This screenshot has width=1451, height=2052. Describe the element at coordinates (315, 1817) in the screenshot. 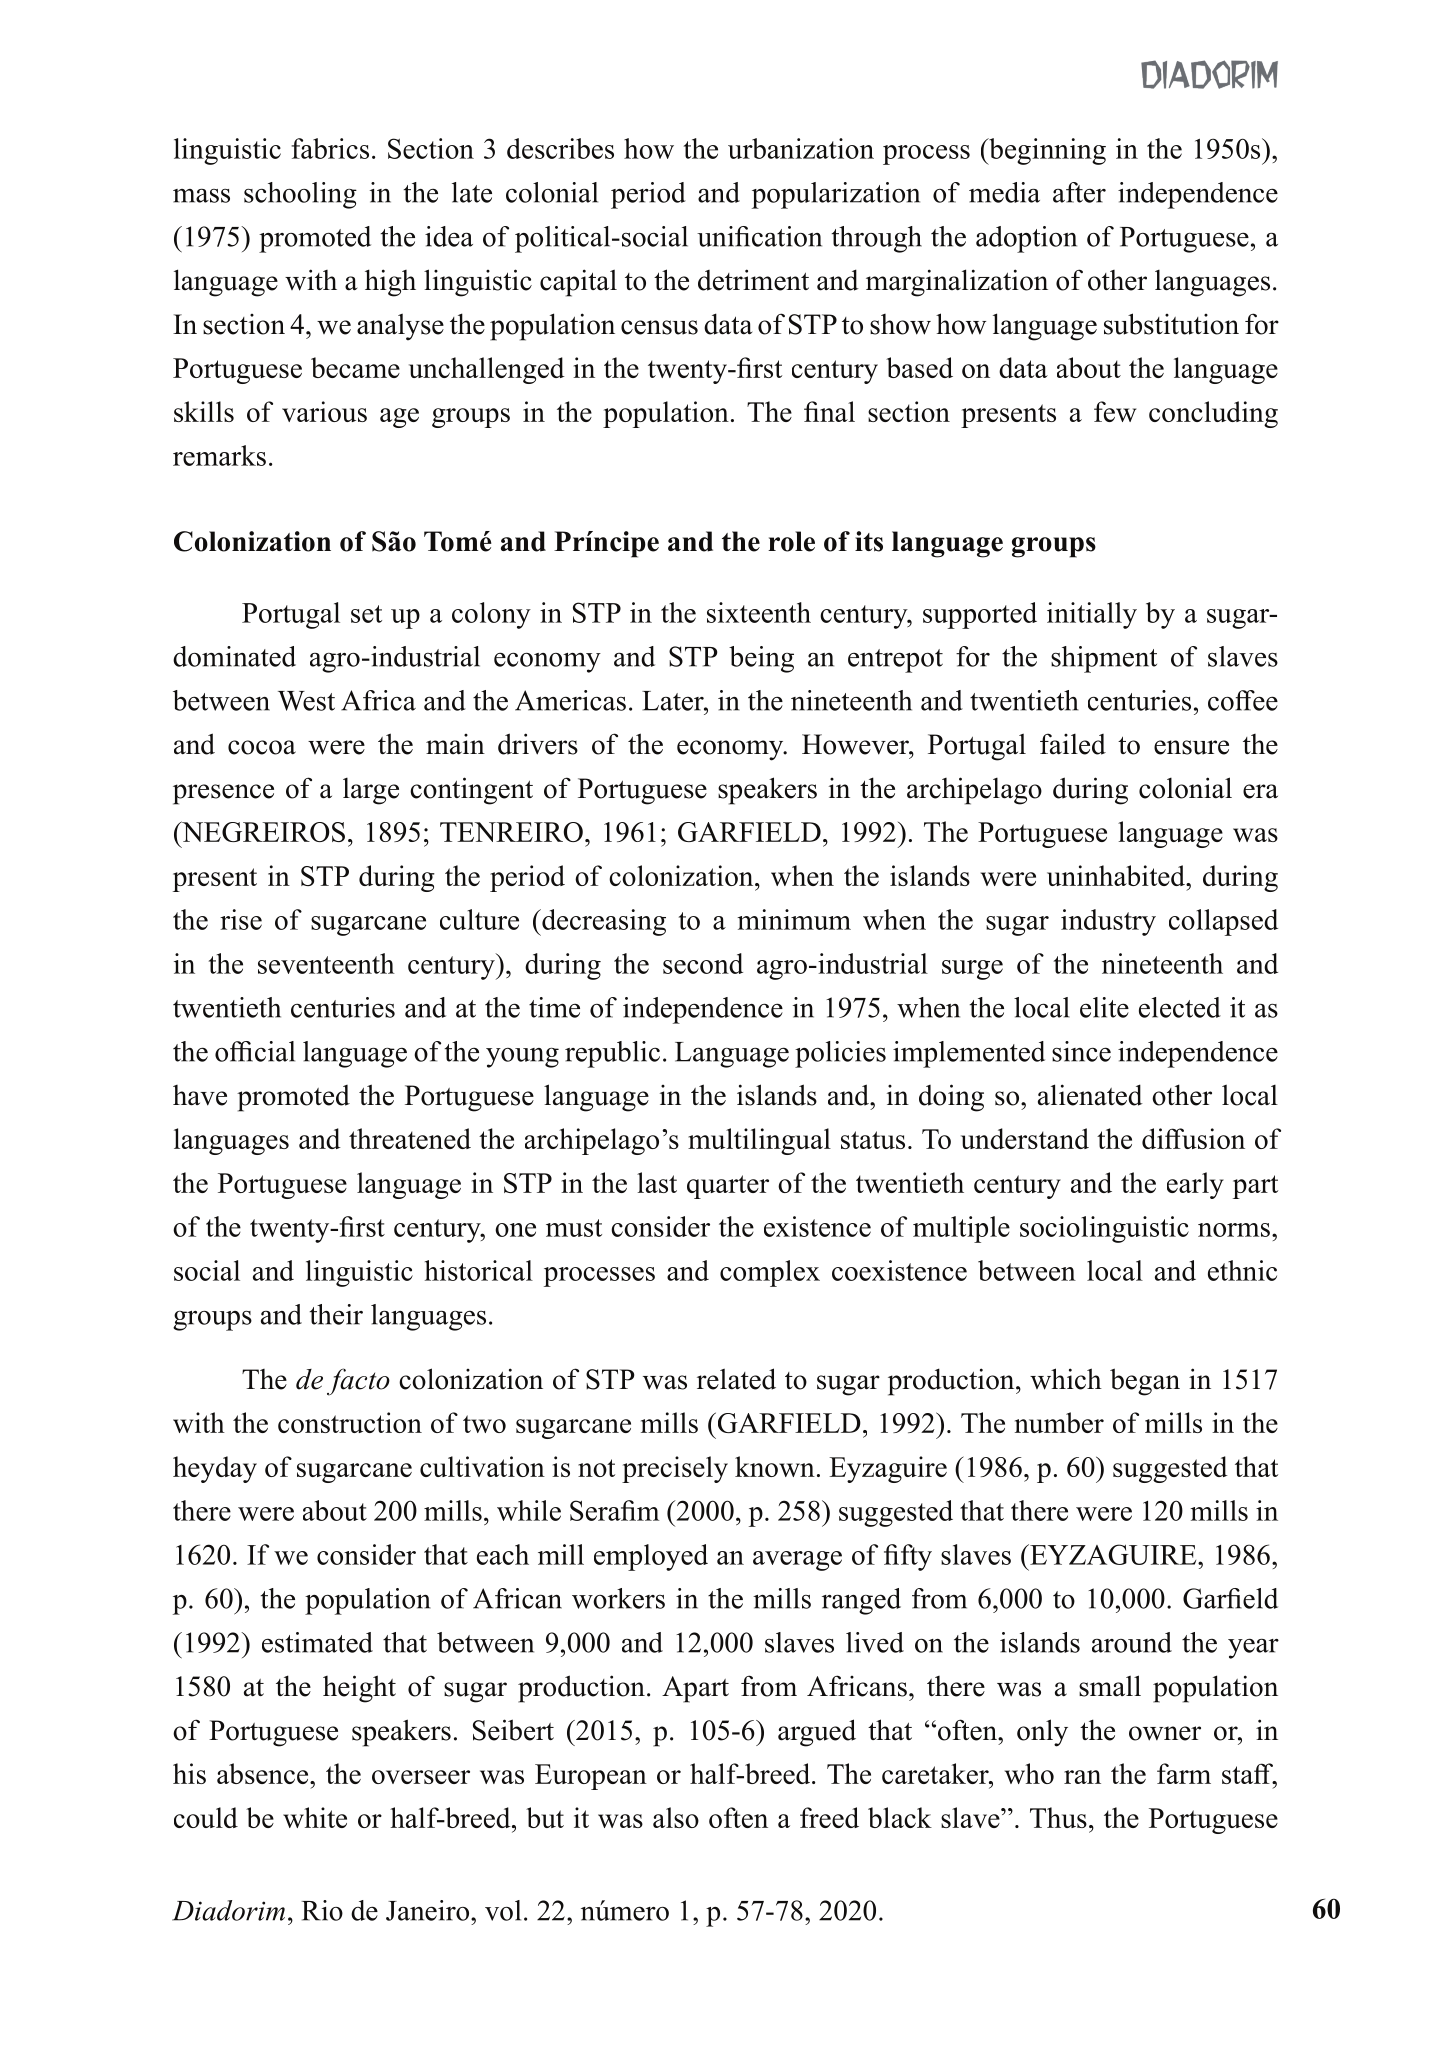

I see `white` at that location.
